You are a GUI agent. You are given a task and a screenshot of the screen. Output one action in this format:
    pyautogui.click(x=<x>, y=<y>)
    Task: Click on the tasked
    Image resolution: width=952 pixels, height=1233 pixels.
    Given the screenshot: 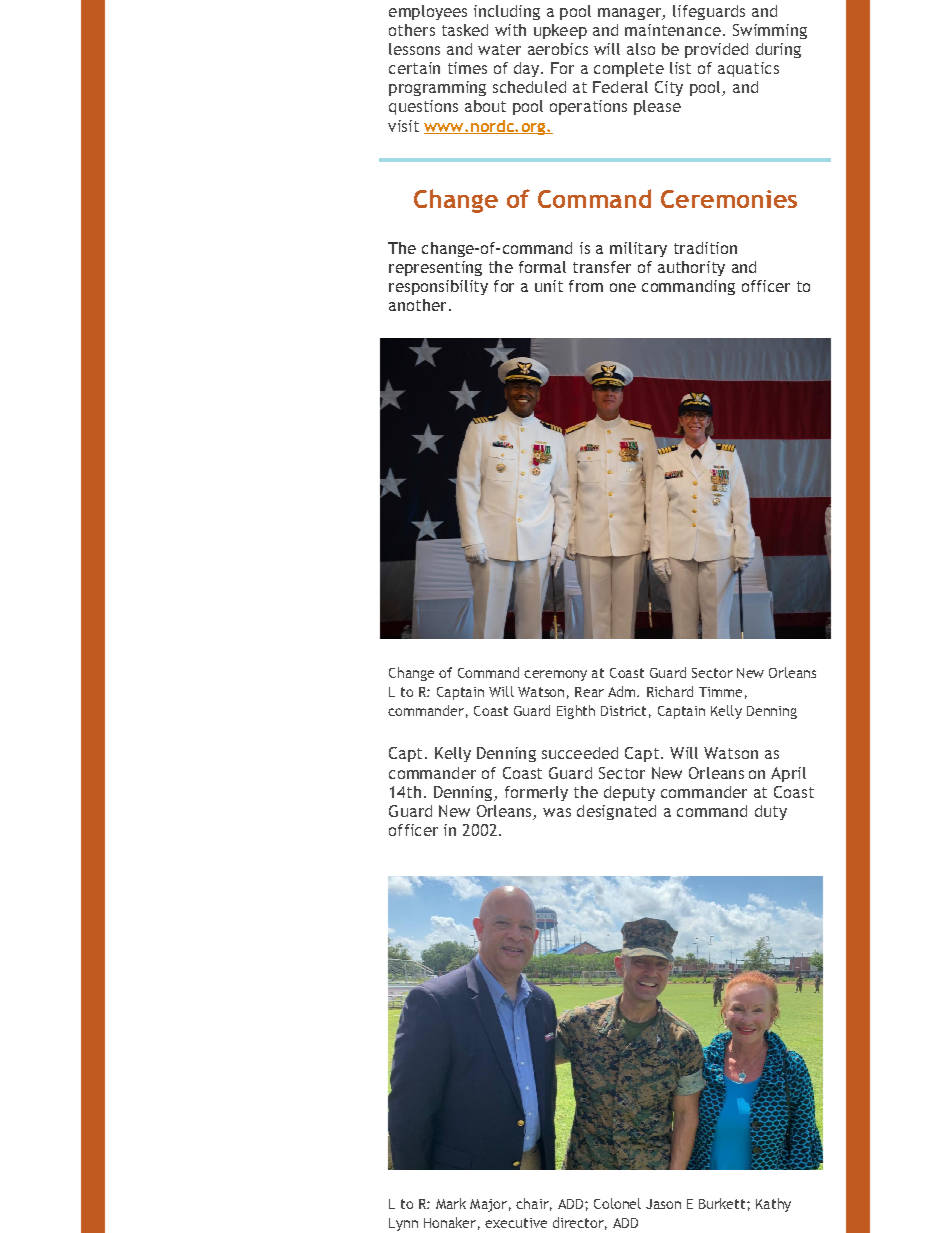 What is the action you would take?
    pyautogui.click(x=465, y=30)
